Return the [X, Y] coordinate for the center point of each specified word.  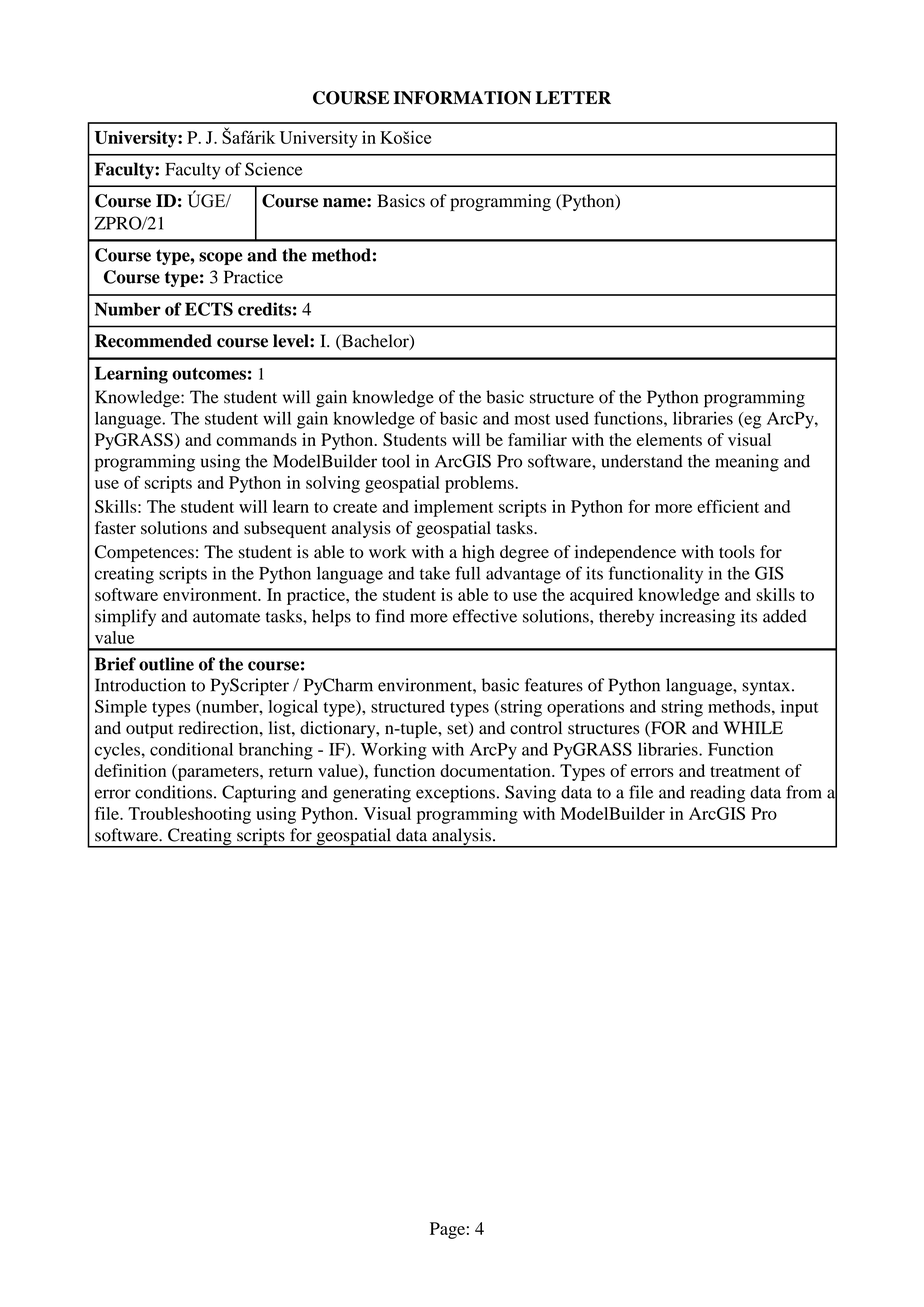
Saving [530, 794]
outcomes [209, 374]
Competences [144, 553]
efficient [728, 506]
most [532, 419]
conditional [191, 749]
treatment [745, 771]
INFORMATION [462, 98]
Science [274, 169]
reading [717, 794]
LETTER [573, 97]
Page [447, 1230]
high [478, 553]
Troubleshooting [189, 815]
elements [669, 439]
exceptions [455, 794]
